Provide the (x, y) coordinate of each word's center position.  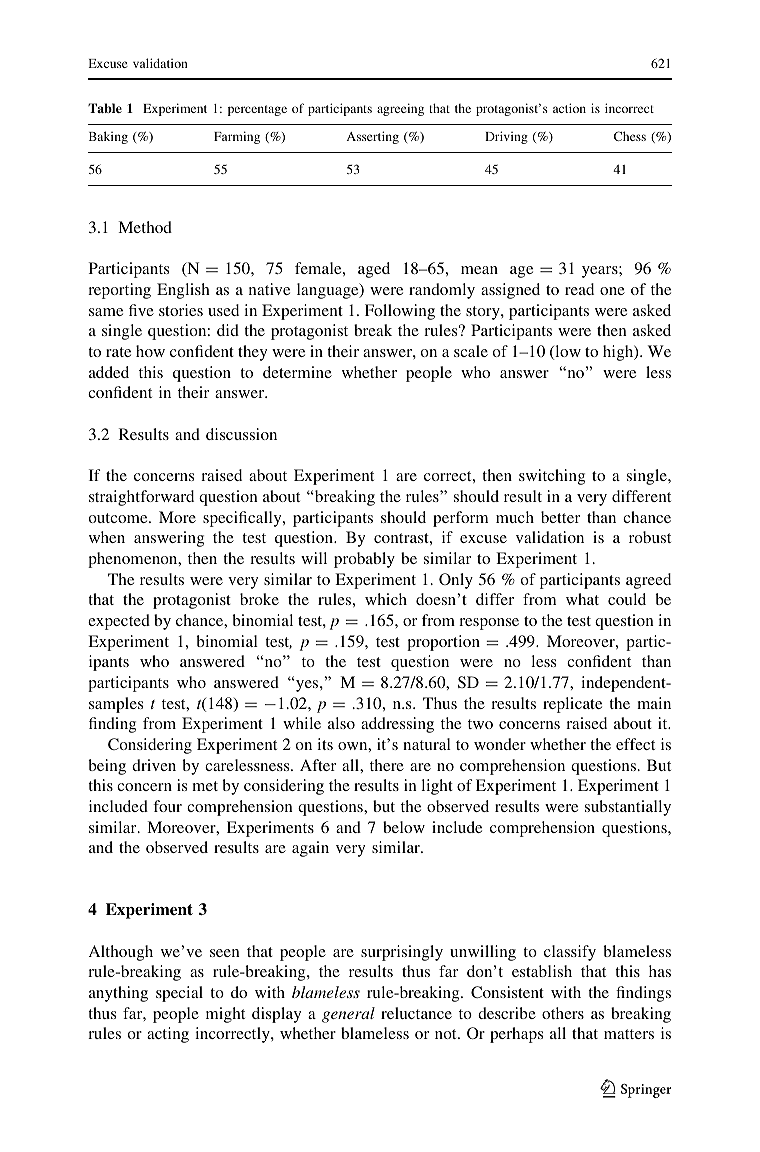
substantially (628, 808)
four (167, 806)
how (150, 351)
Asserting (372, 137)
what (582, 599)
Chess (630, 136)
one (612, 291)
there (387, 765)
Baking (108, 137)
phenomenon (134, 560)
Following (400, 312)
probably (364, 560)
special (179, 994)
